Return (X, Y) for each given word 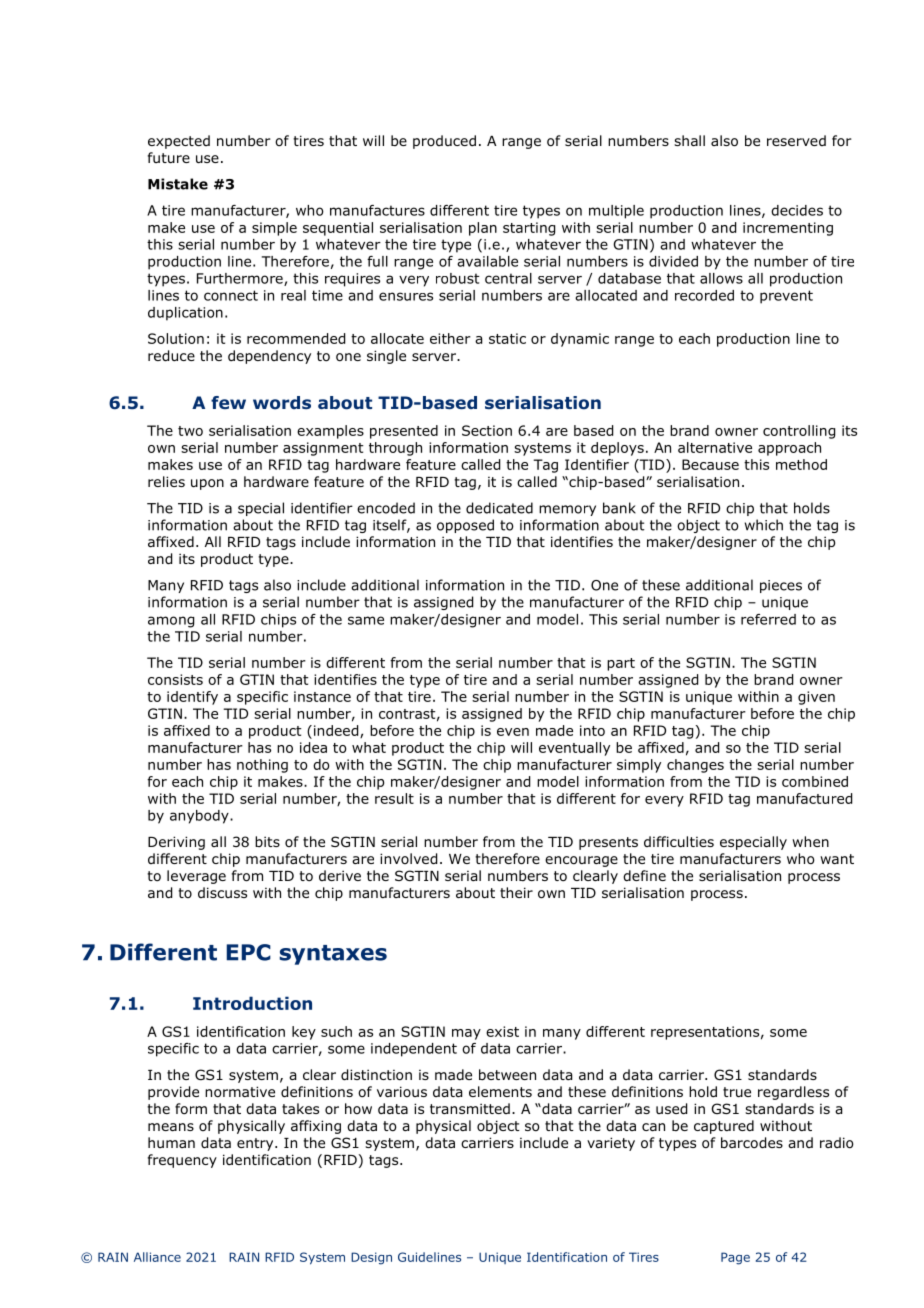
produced (444, 142)
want (837, 859)
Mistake (178, 184)
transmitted (470, 1108)
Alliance (157, 1257)
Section (487, 430)
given (816, 698)
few (228, 402)
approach (789, 449)
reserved (796, 140)
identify (192, 698)
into (592, 730)
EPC (248, 952)
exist (502, 1031)
